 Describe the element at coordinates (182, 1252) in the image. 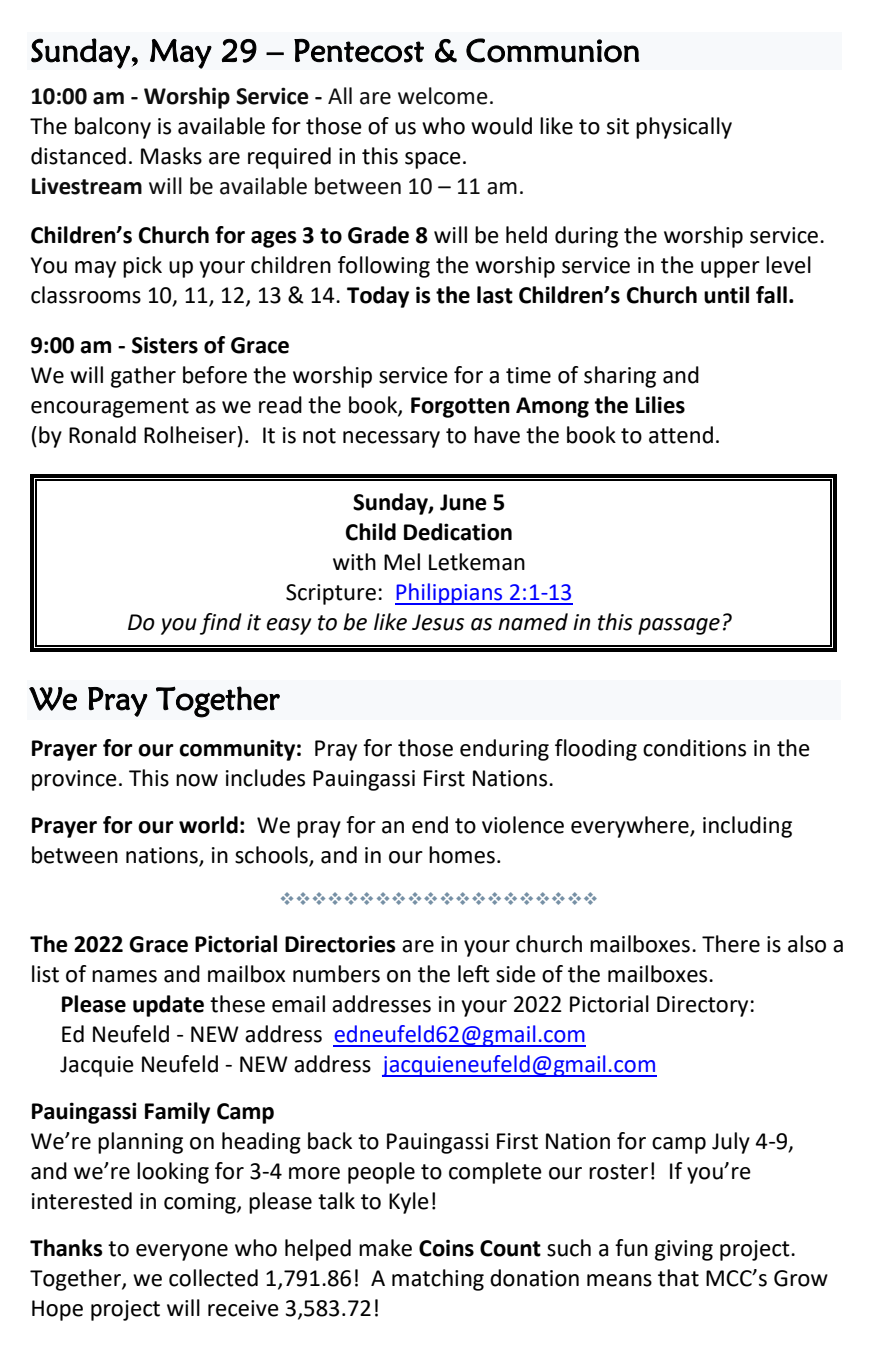

I see `everyone` at that location.
